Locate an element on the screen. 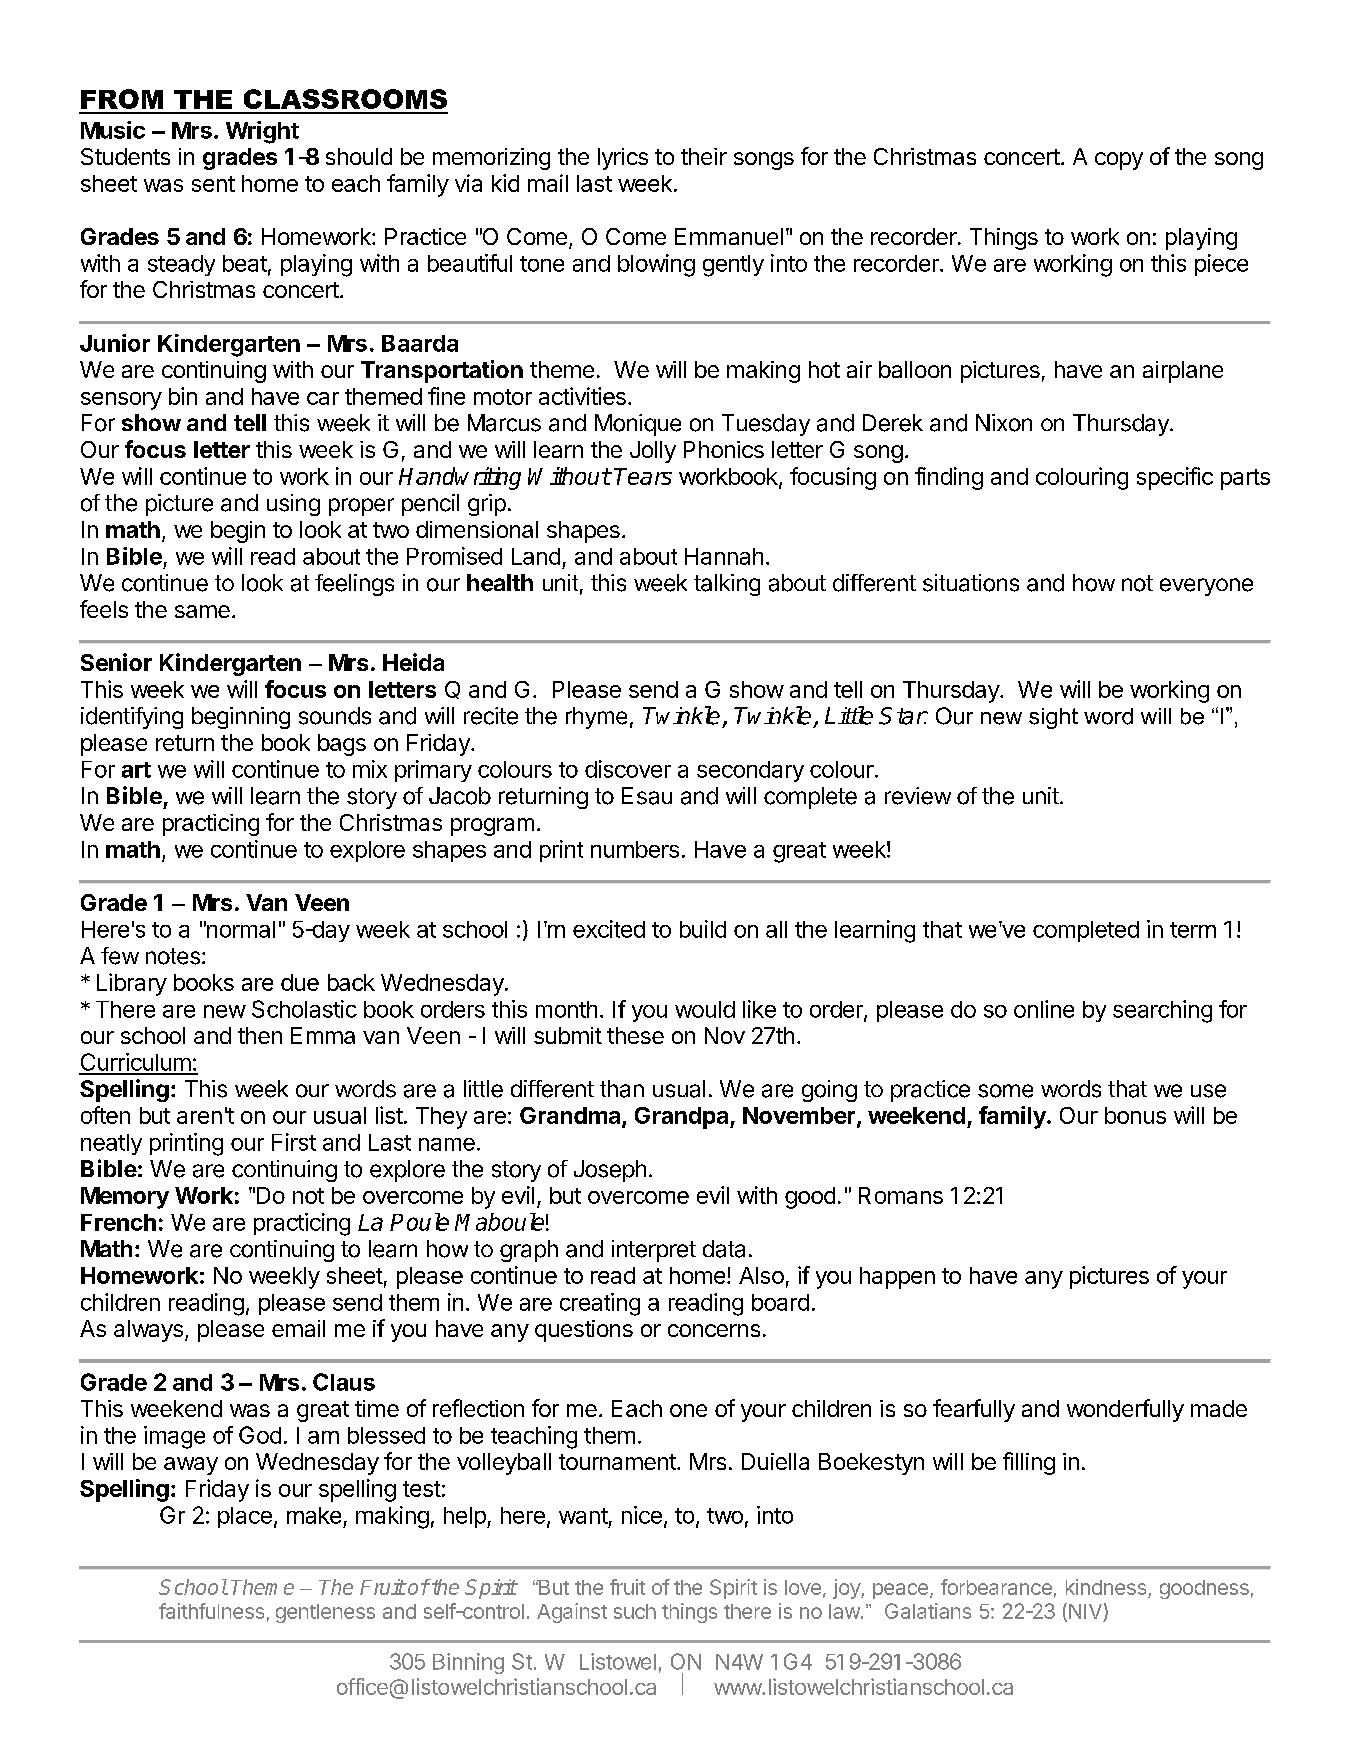  bonus is located at coordinates (1135, 1115).
